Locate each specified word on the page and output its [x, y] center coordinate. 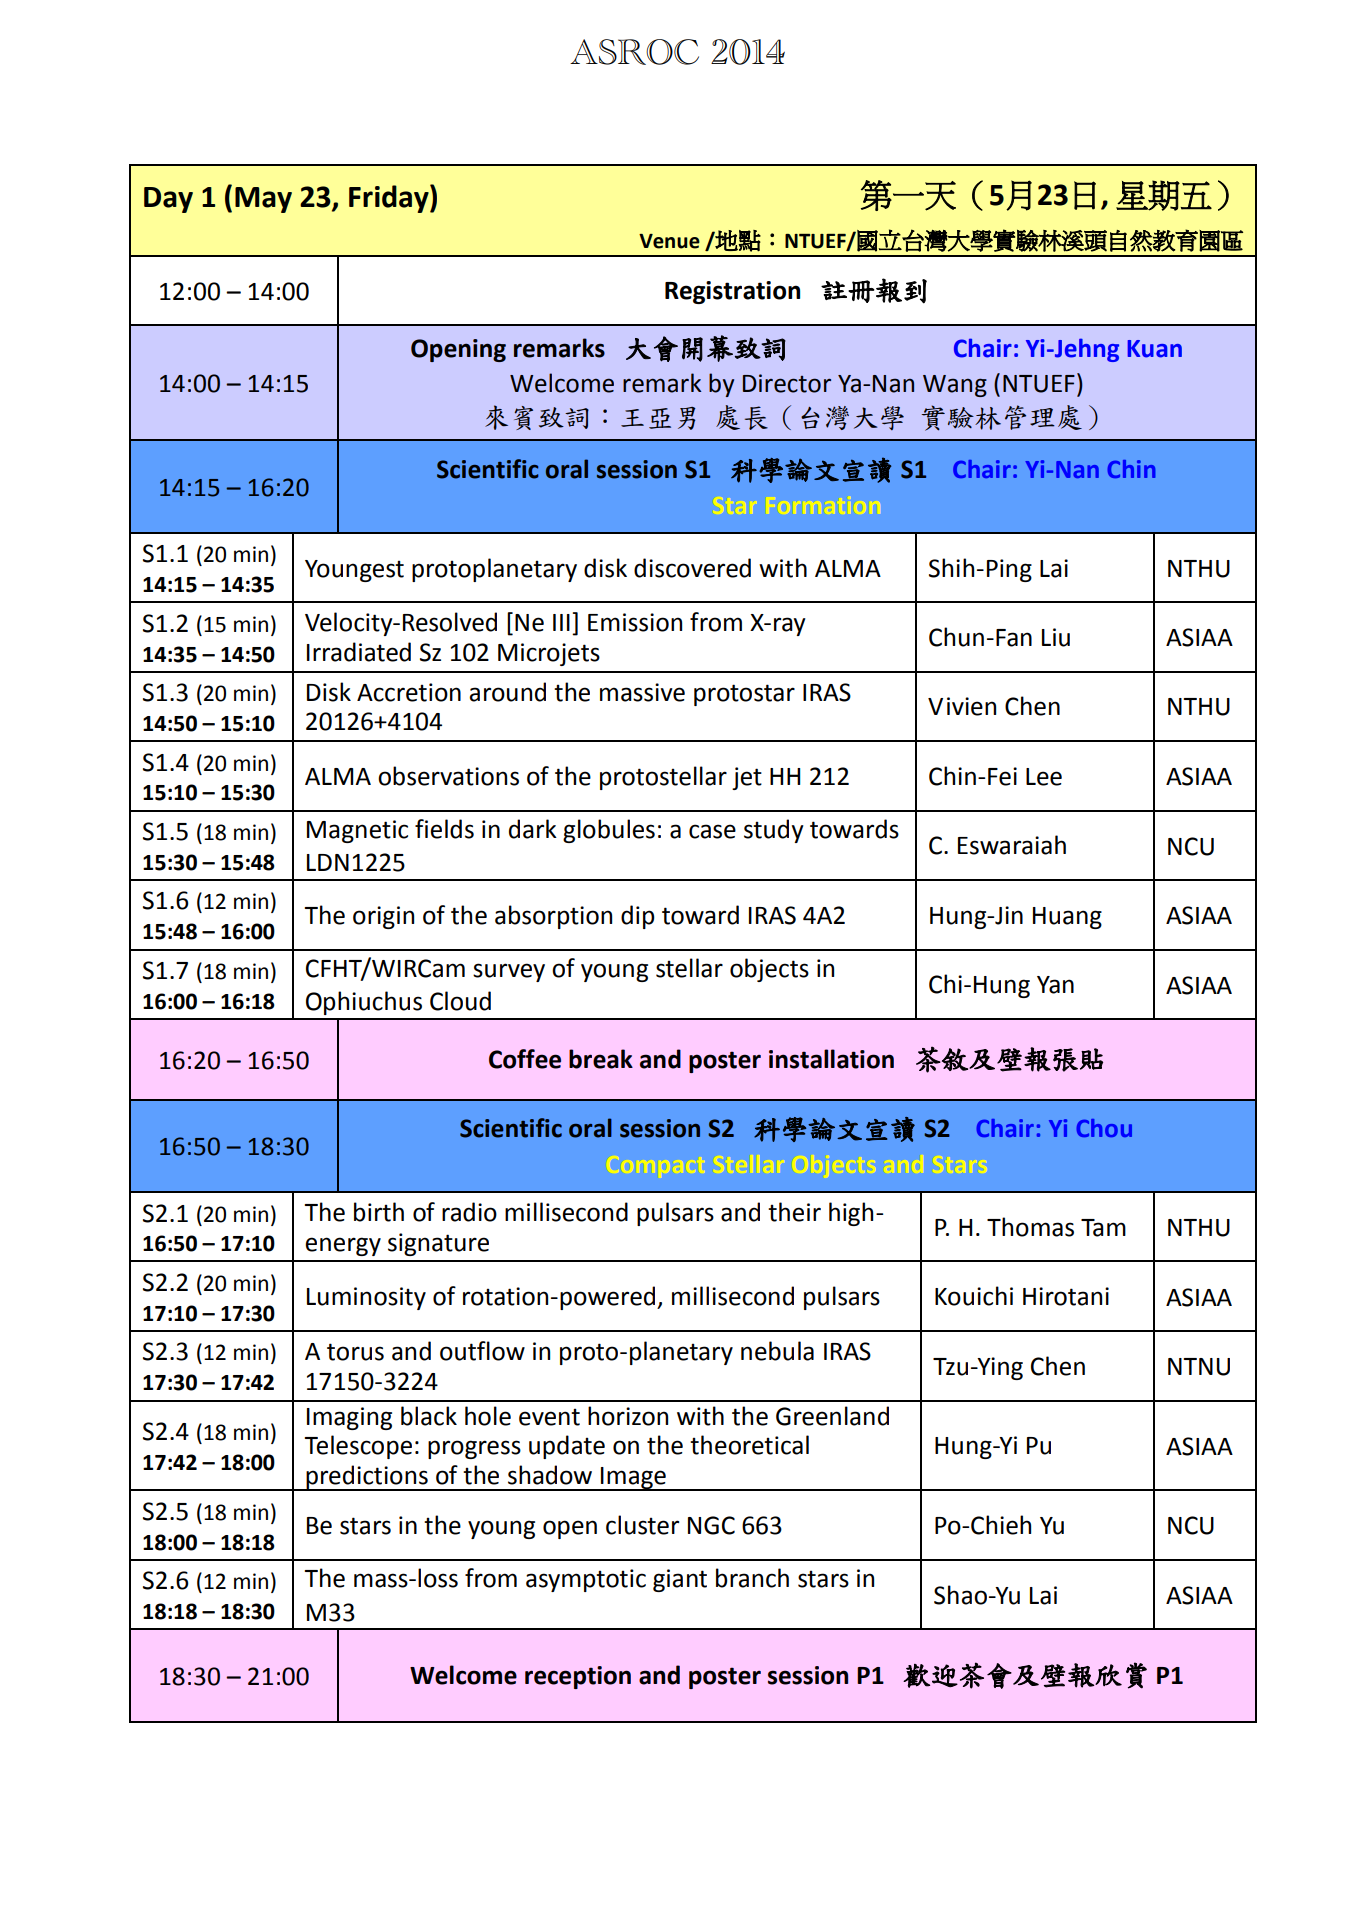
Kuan [1155, 349]
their [794, 1212]
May [263, 200]
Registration [732, 292]
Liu [1056, 637]
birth [379, 1212]
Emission [635, 622]
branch [752, 1578]
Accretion [409, 692]
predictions [367, 1478]
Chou [1104, 1128]
